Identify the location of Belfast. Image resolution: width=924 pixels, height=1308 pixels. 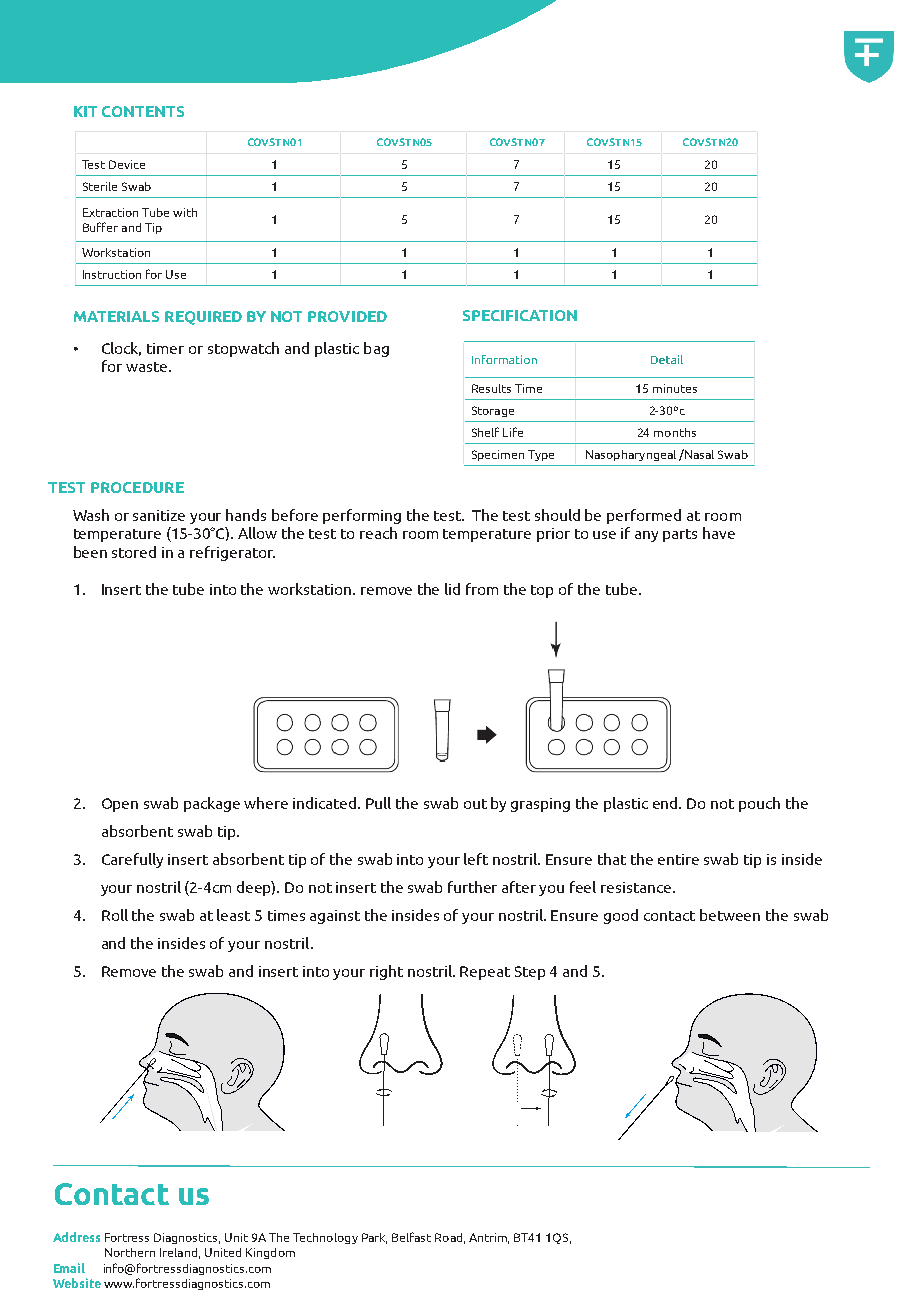
(411, 1237).
